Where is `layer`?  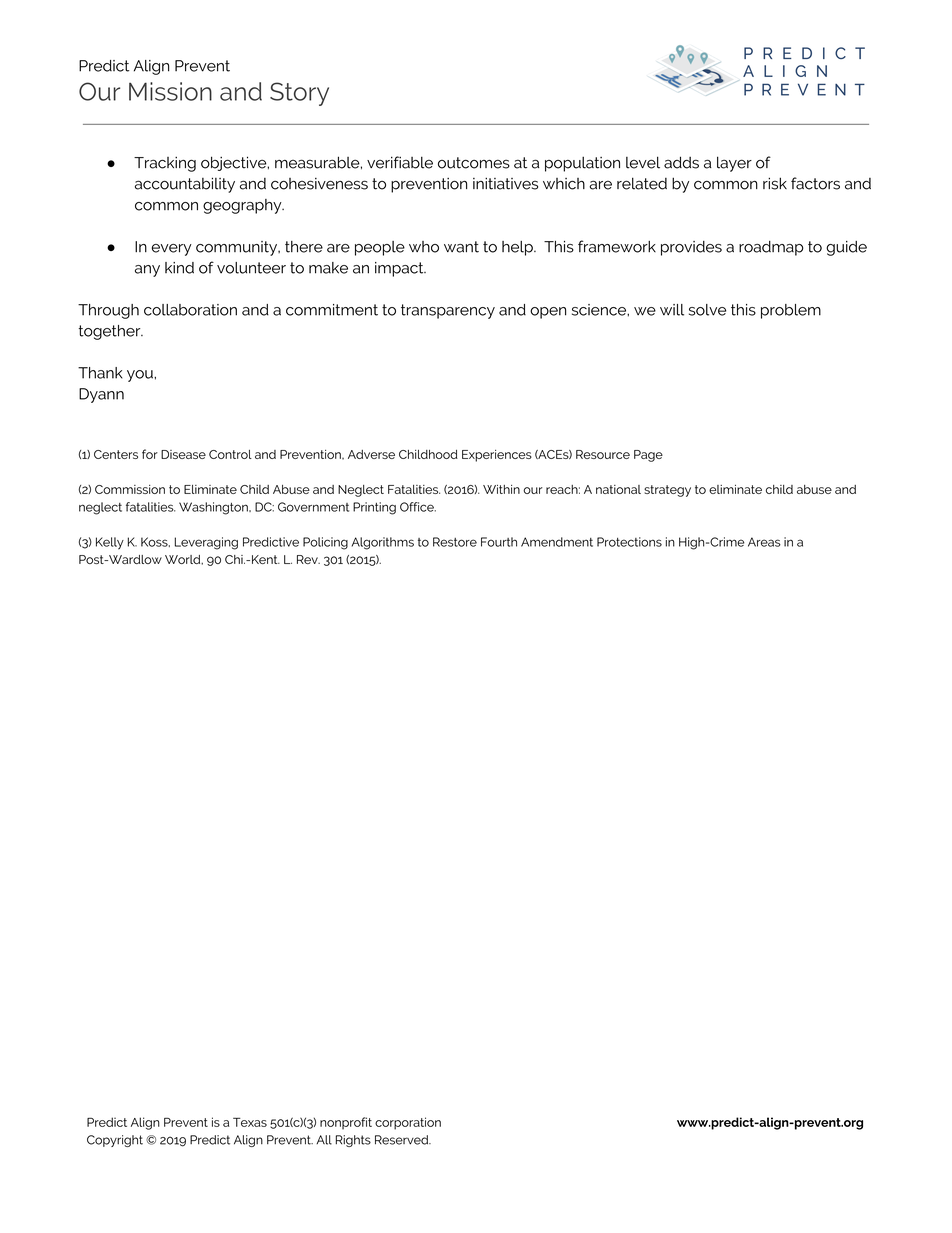 layer is located at coordinates (734, 164).
